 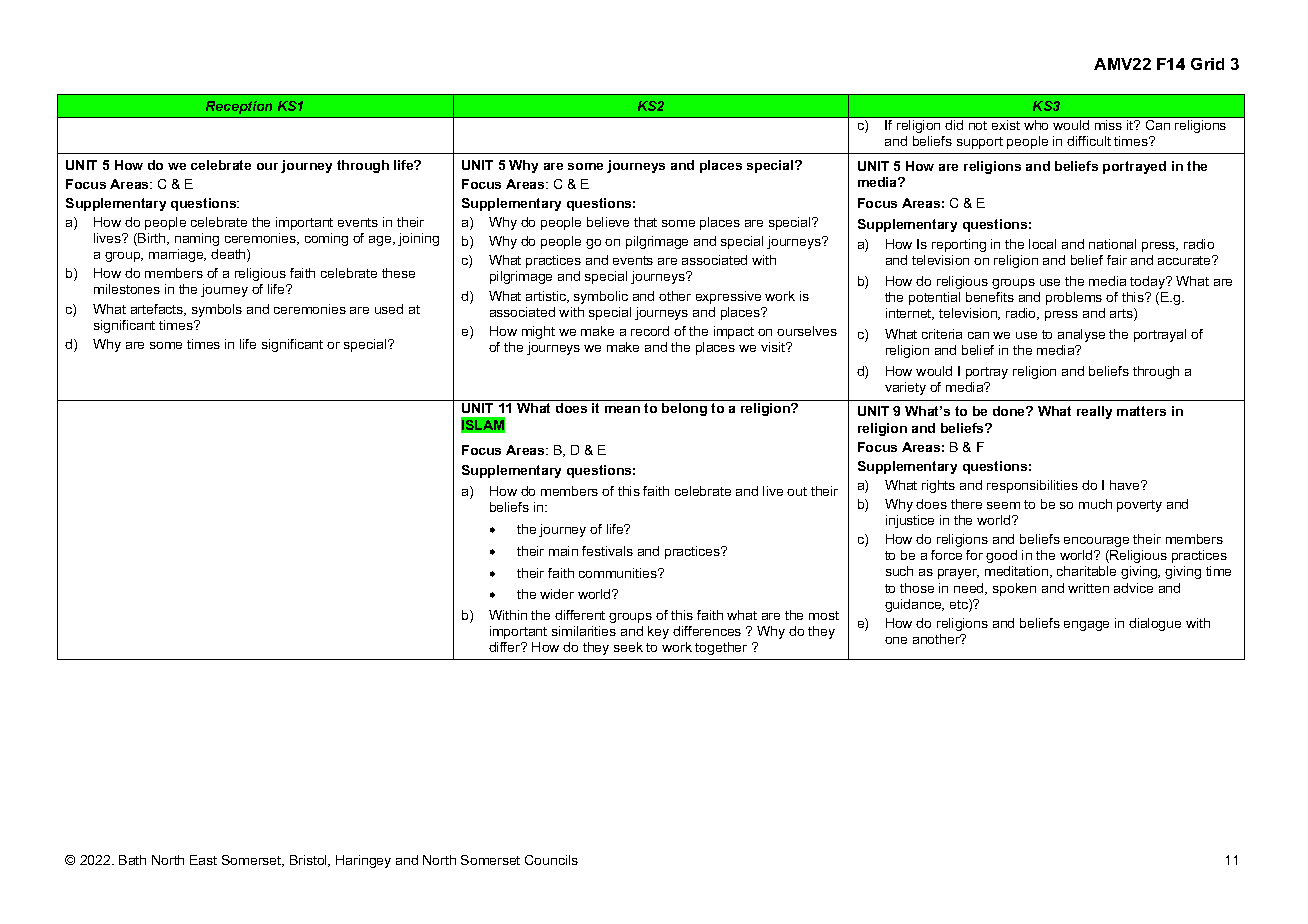 I want to click on East, so click(x=203, y=860).
